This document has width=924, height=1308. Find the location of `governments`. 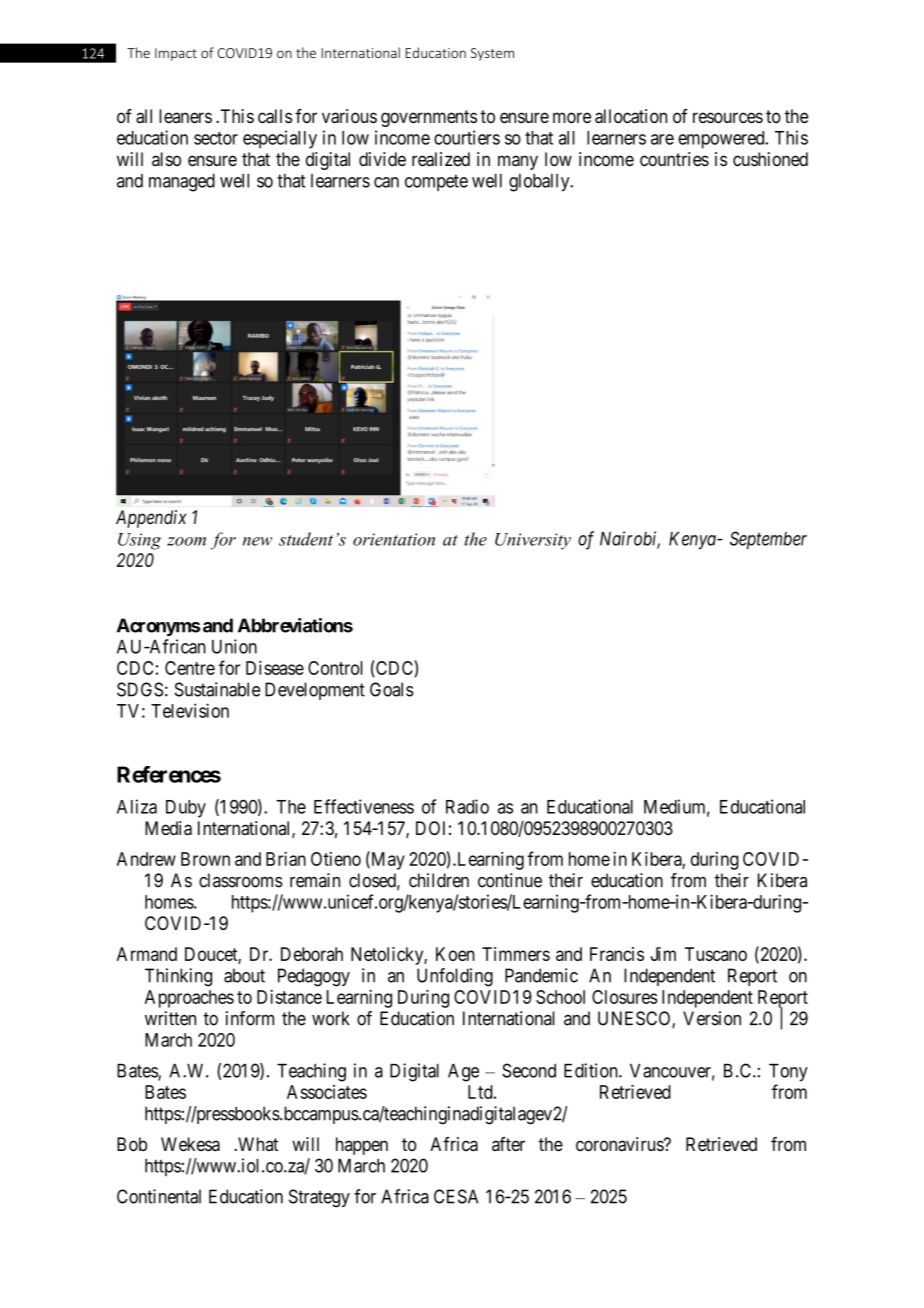

governments is located at coordinates (429, 118).
